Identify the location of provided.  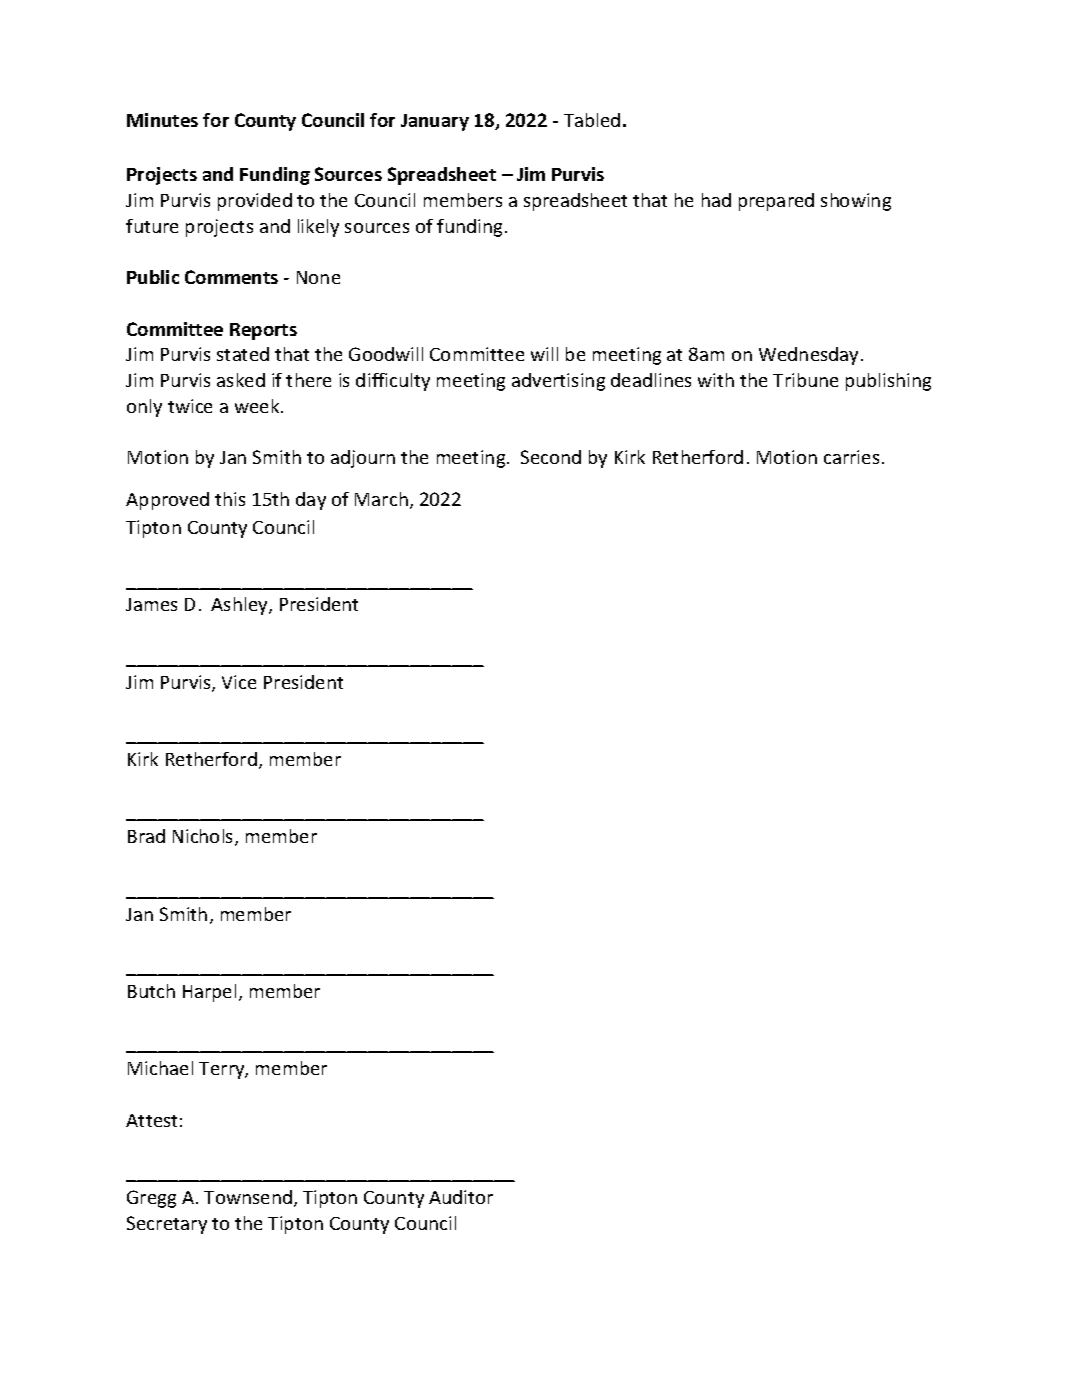
(255, 202).
